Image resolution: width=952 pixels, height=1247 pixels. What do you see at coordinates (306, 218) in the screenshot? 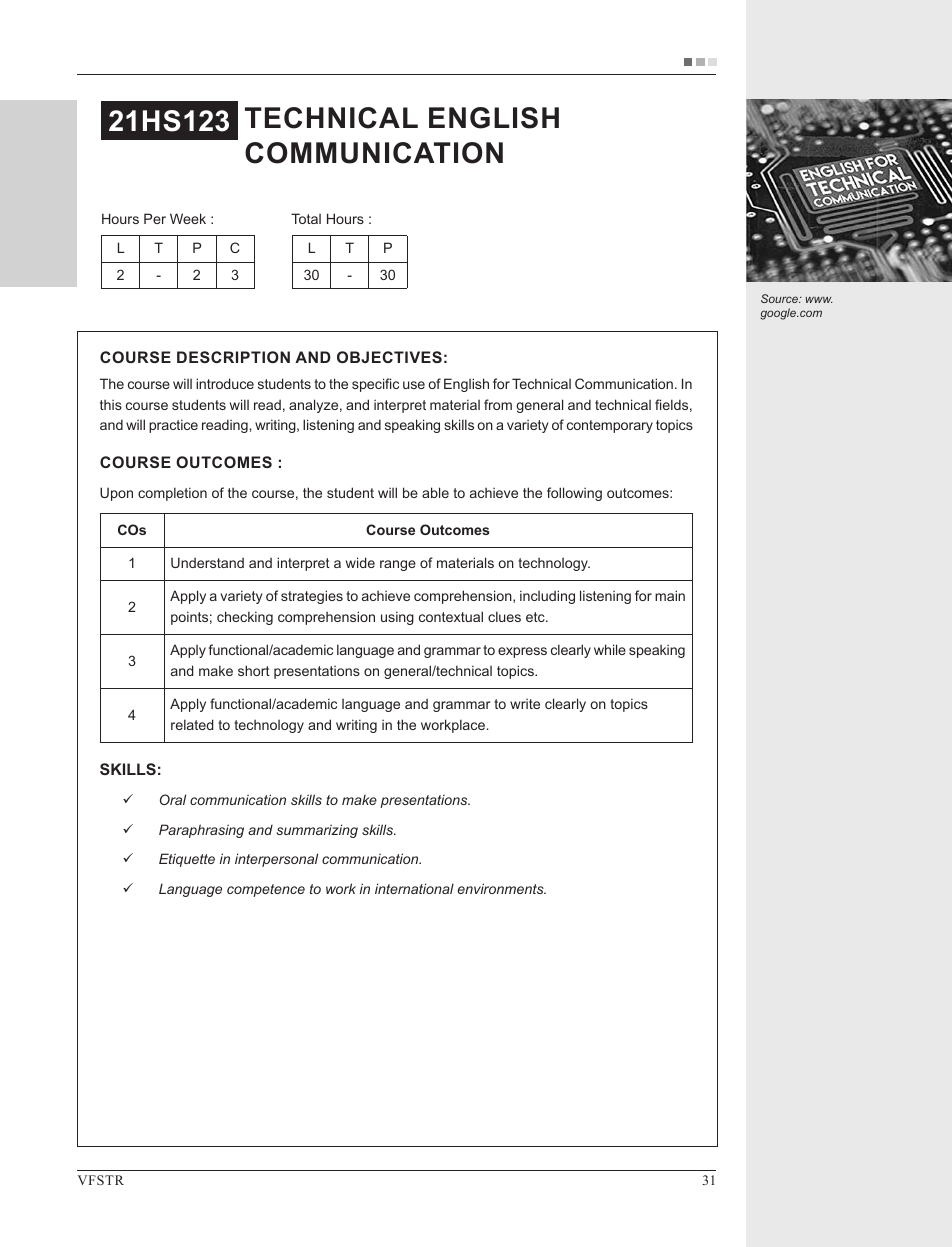
I see `Total` at bounding box center [306, 218].
